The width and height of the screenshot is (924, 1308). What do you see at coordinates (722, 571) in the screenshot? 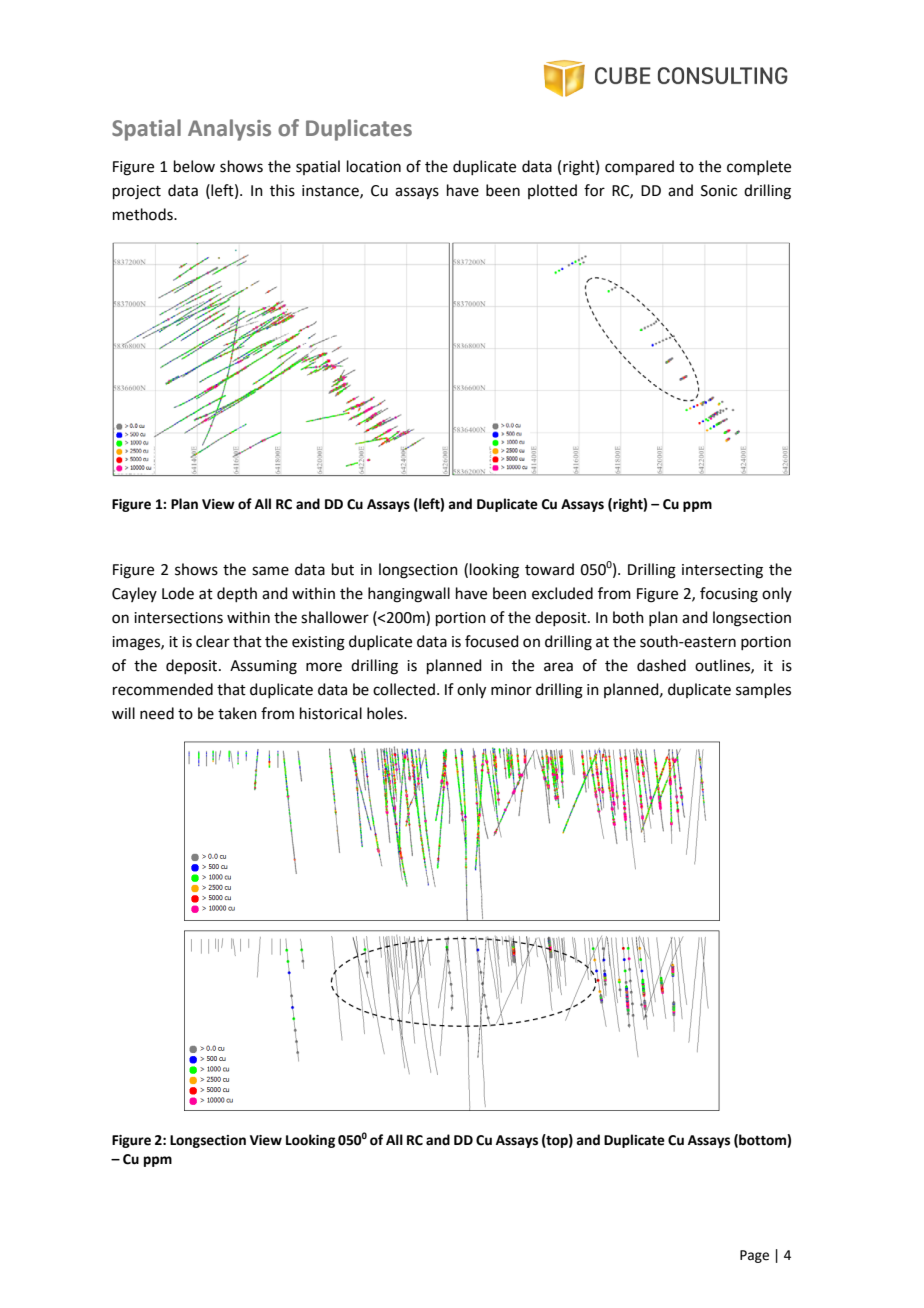
I see `intersecting` at bounding box center [722, 571].
